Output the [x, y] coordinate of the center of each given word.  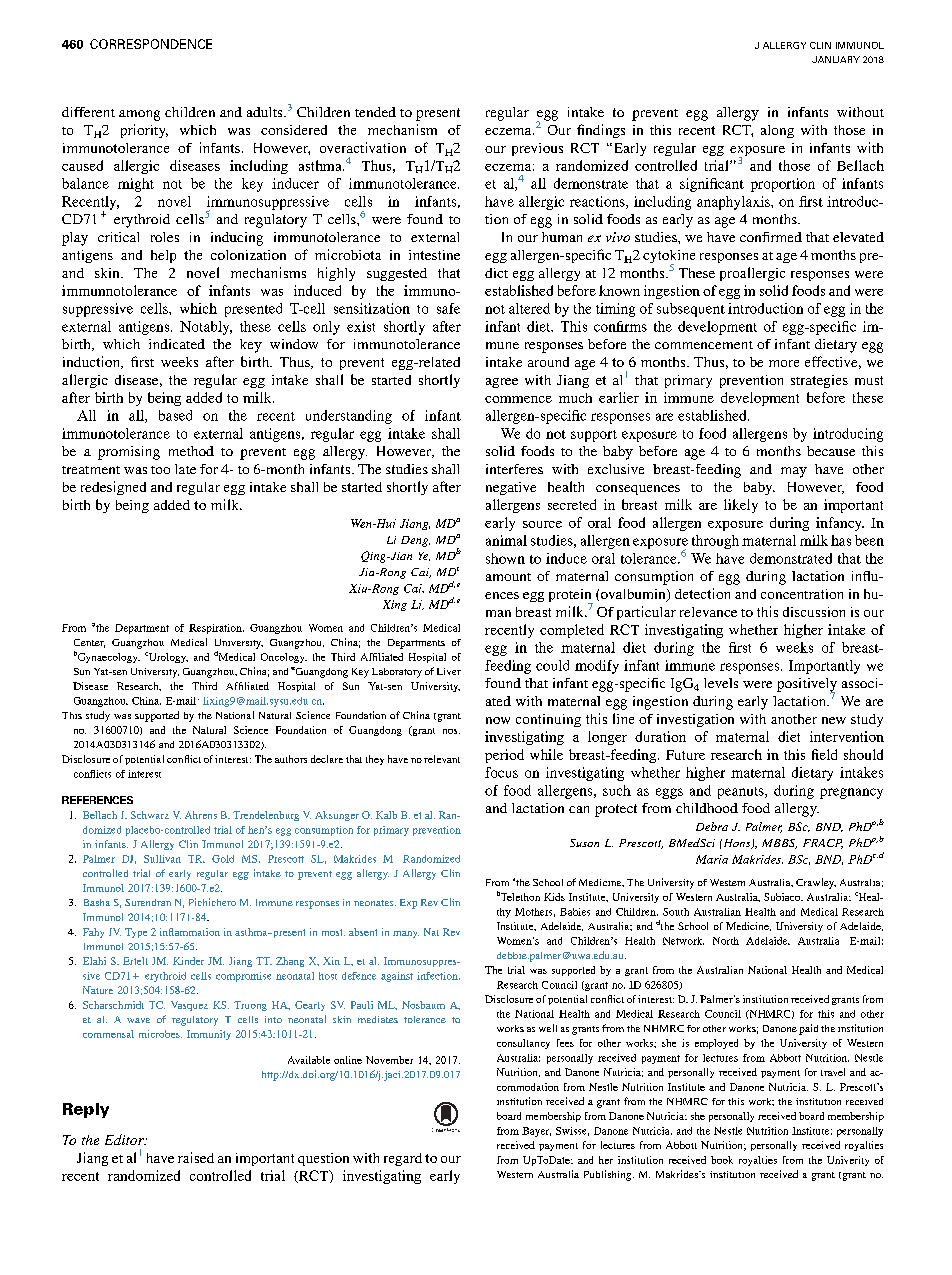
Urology [168, 658]
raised [196, 1157]
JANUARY [836, 59]
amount [508, 577]
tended [375, 112]
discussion [814, 612]
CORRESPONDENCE [151, 44]
